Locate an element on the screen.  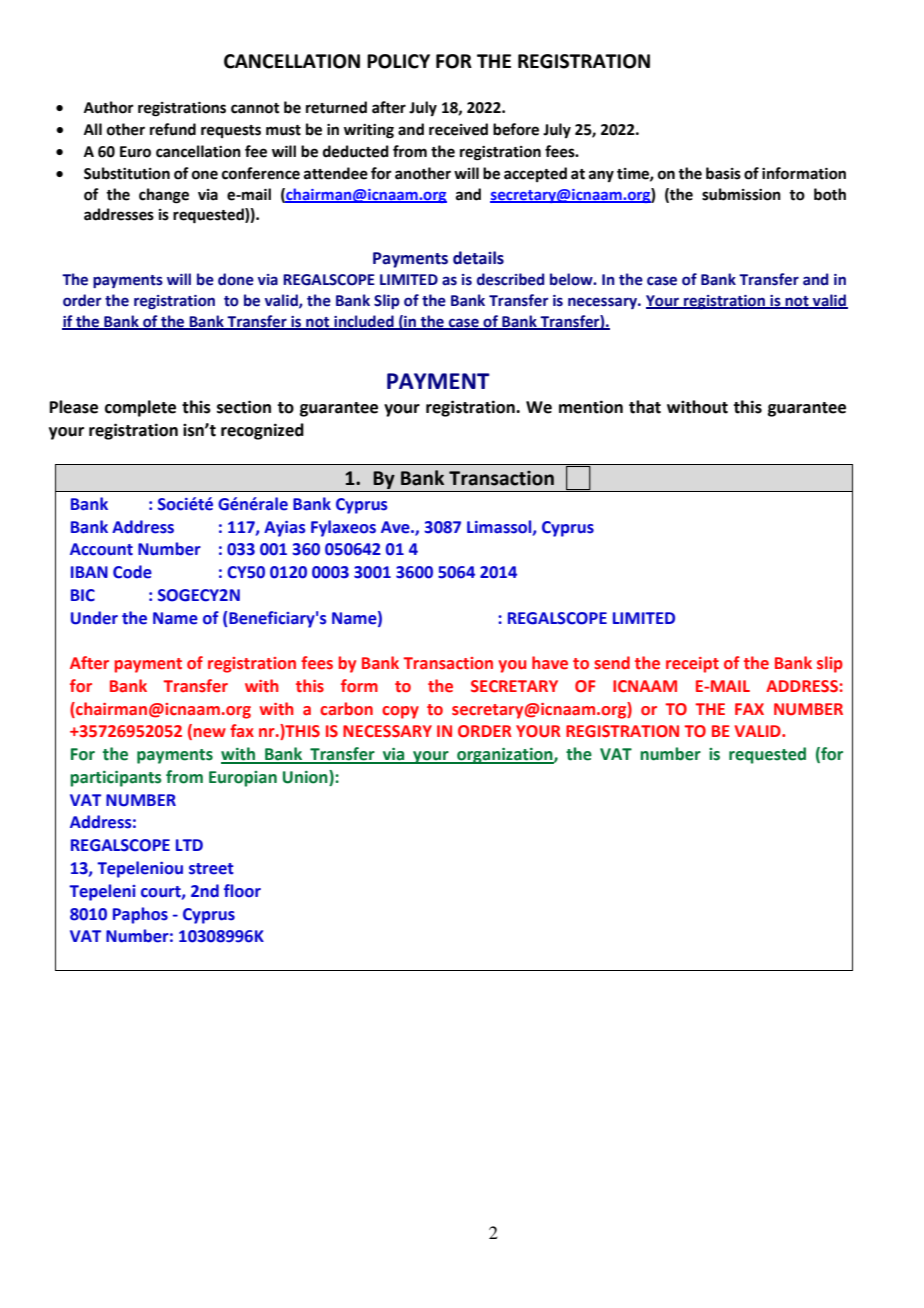
that is located at coordinates (645, 407).
